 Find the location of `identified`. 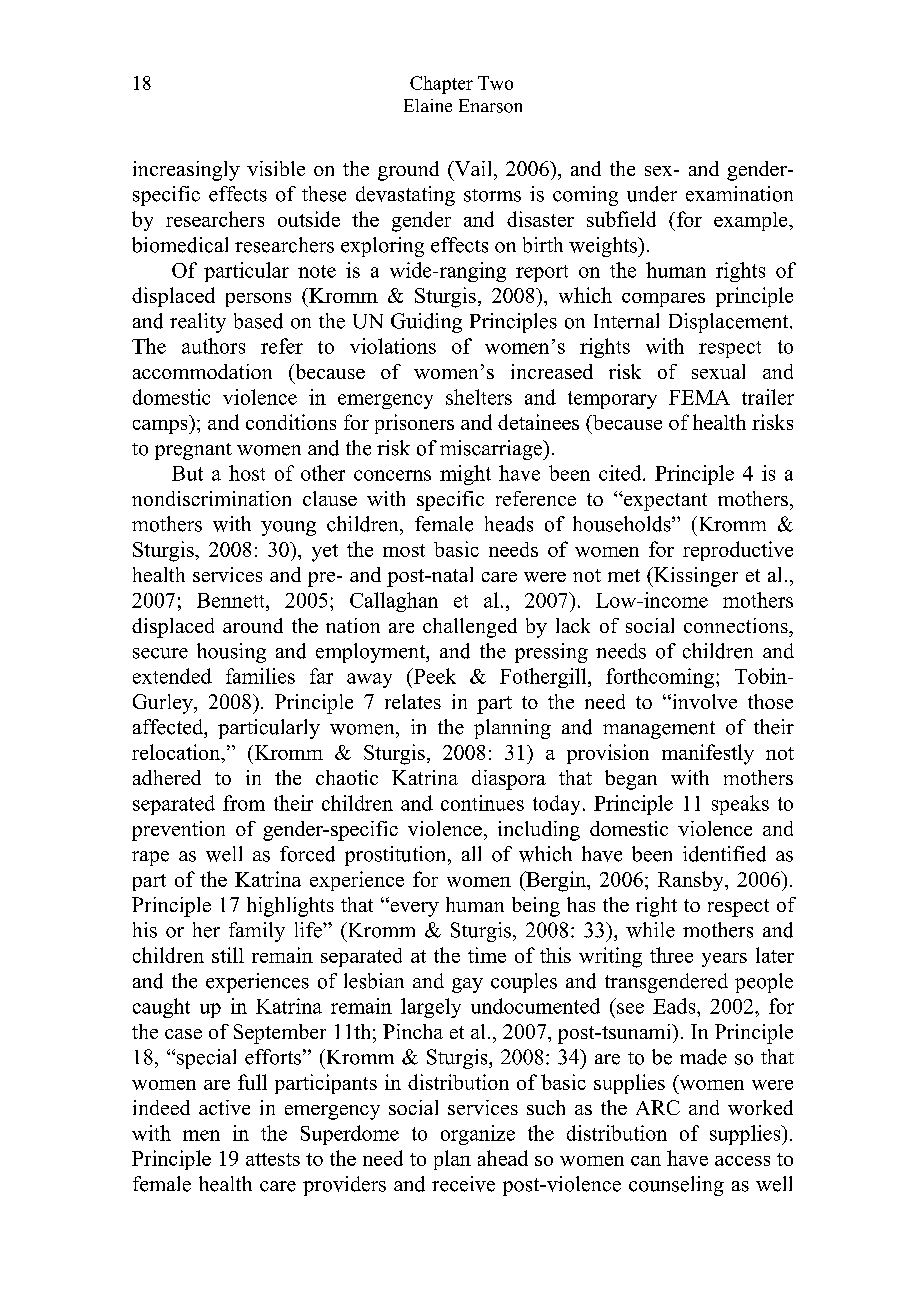

identified is located at coordinates (724, 854).
